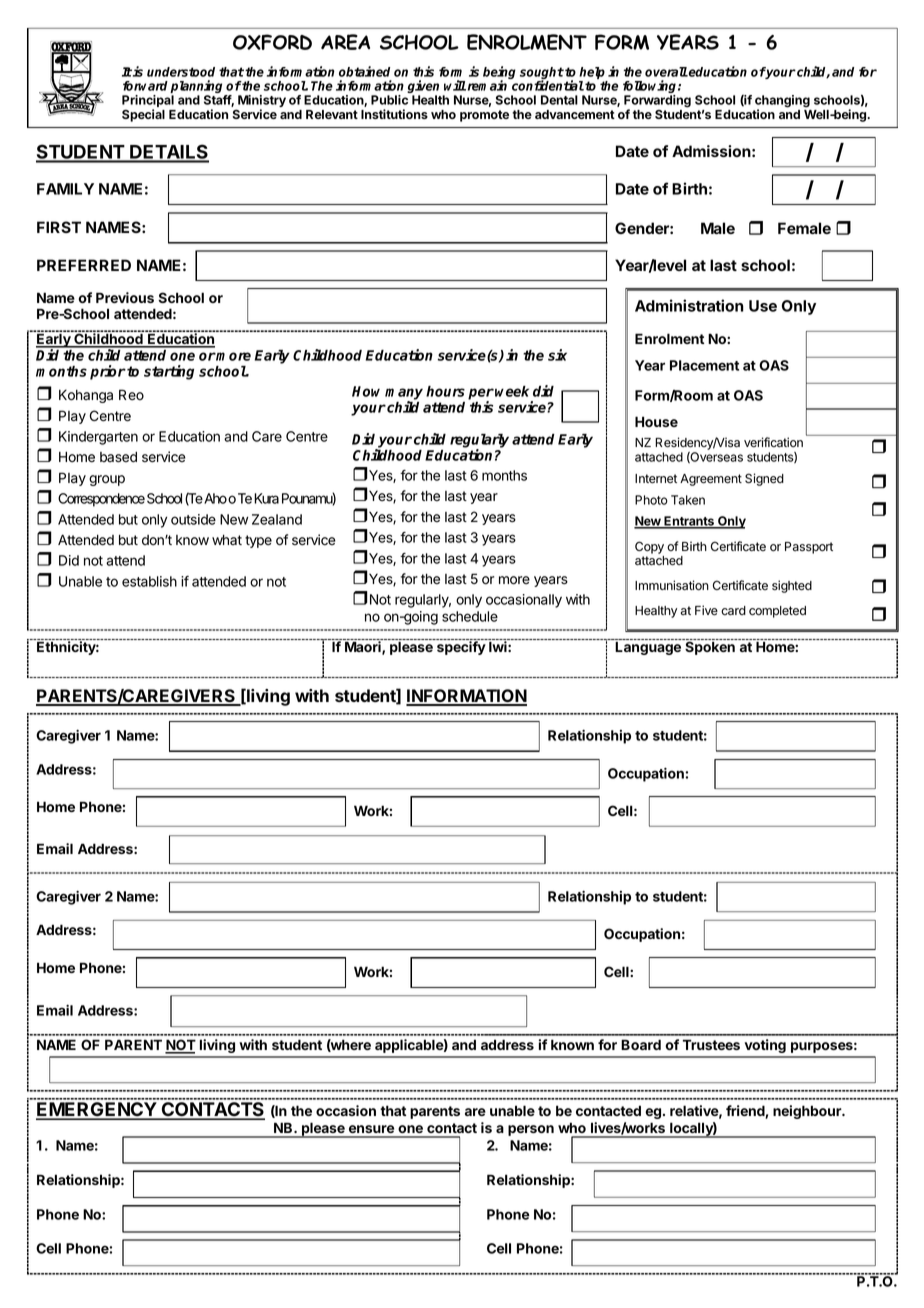 This screenshot has width=924, height=1308. I want to click on Spoken, so click(710, 648).
